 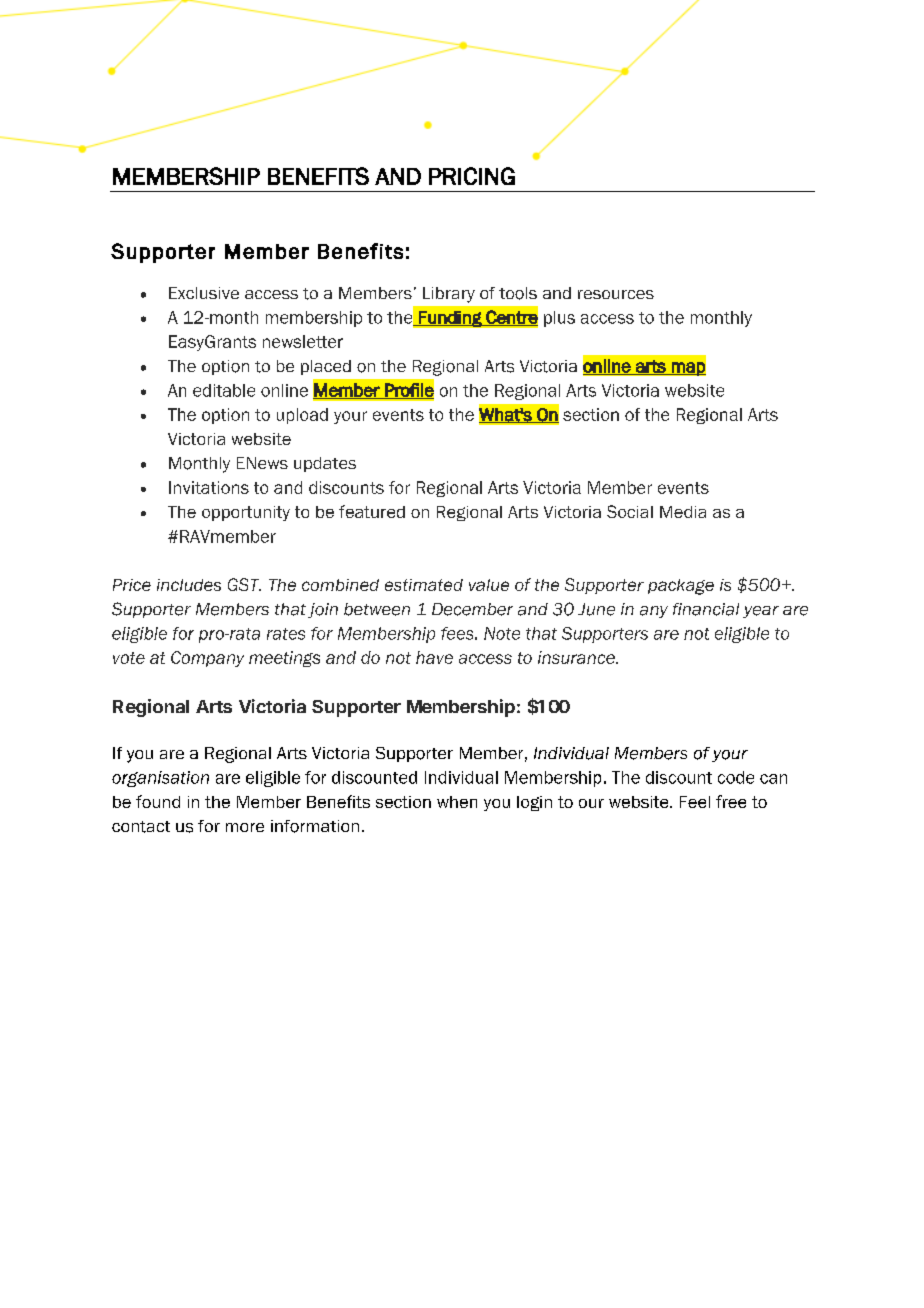 What do you see at coordinates (158, 801) in the document?
I see `found` at bounding box center [158, 801].
